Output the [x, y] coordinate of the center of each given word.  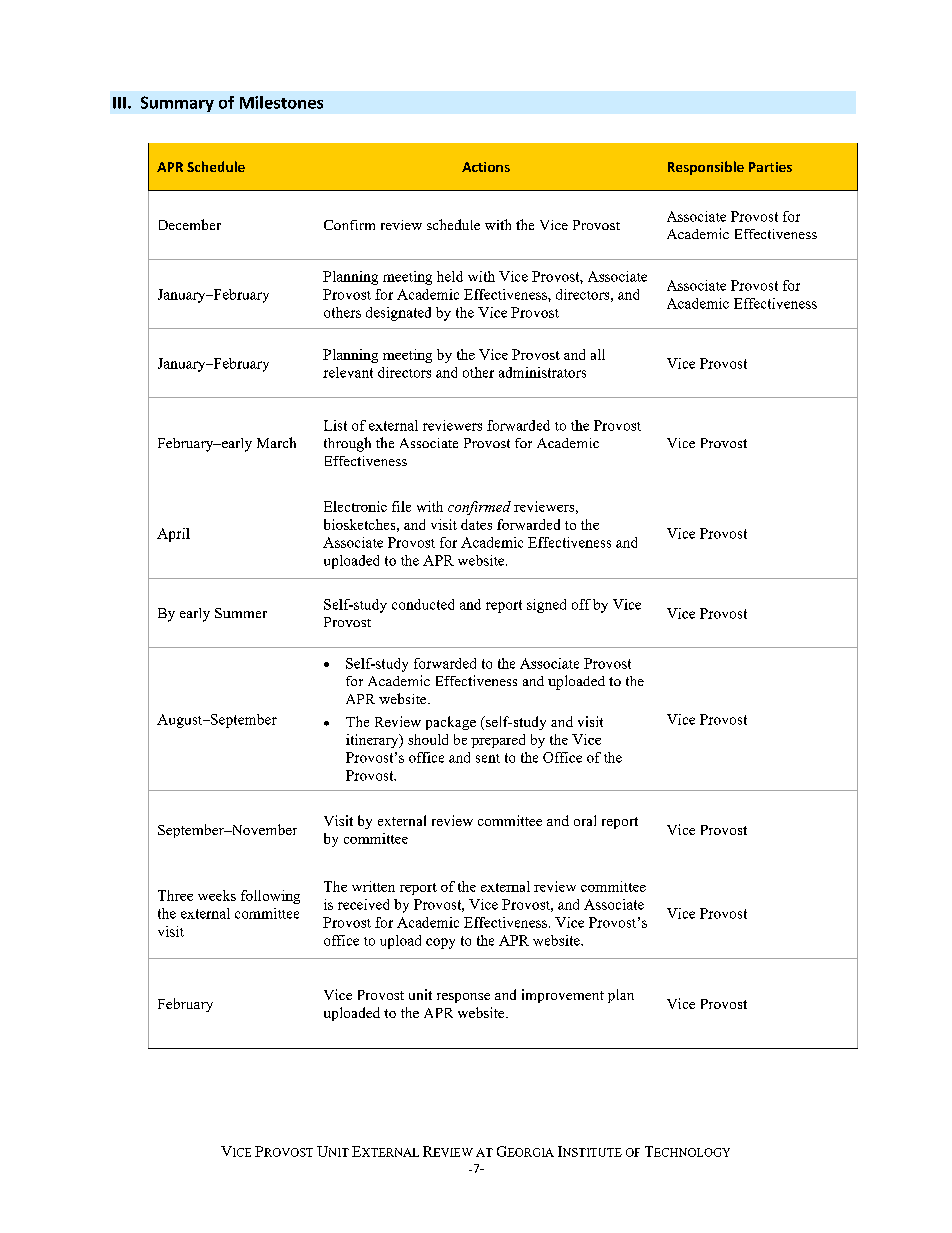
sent [488, 758]
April [173, 535]
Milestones [281, 102]
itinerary [373, 741]
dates [476, 524]
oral [585, 820]
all [598, 354]
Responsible [706, 168]
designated [398, 314]
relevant [348, 372]
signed [546, 606]
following [270, 897]
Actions [486, 167]
